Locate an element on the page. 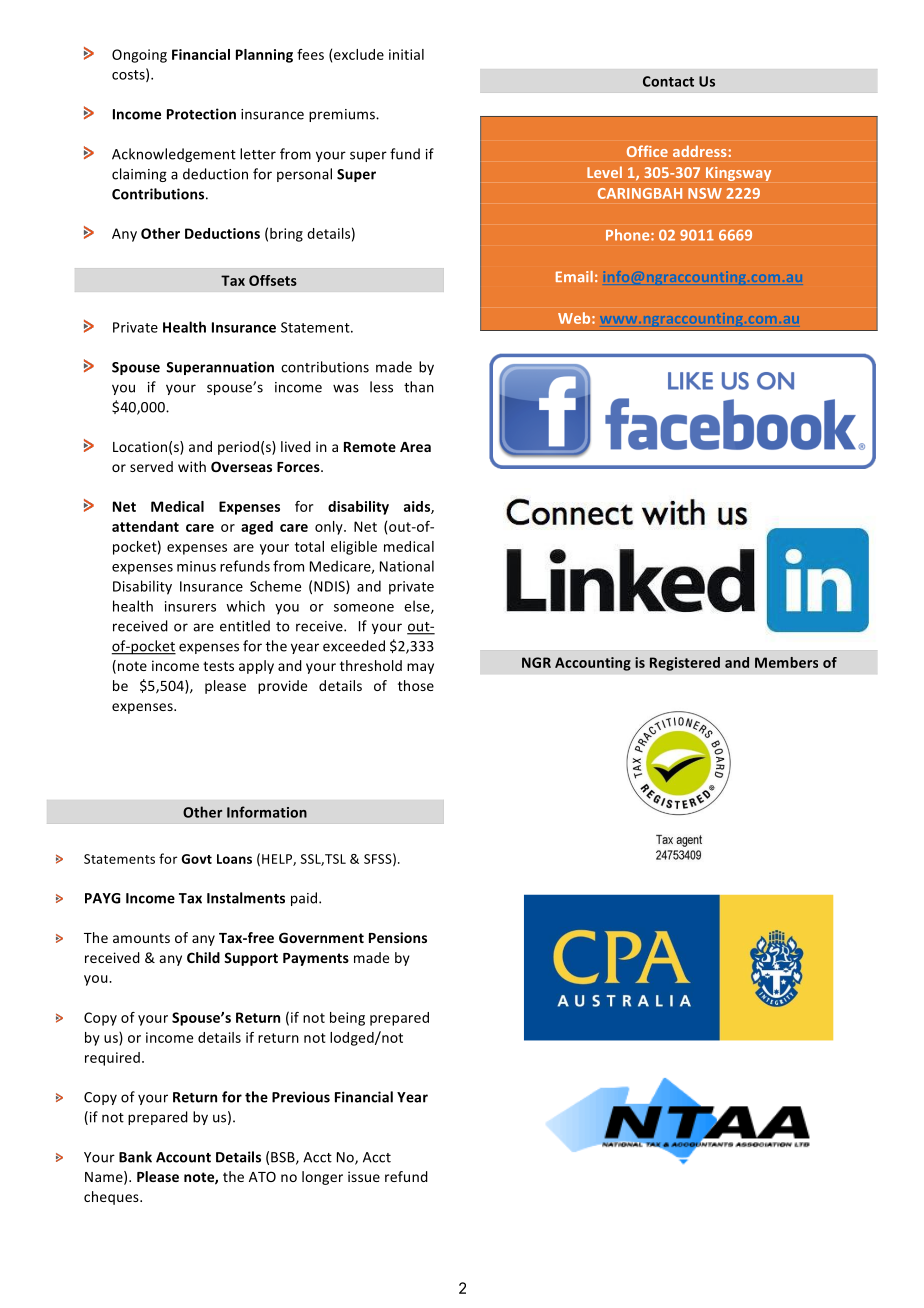  Registered is located at coordinates (685, 664).
